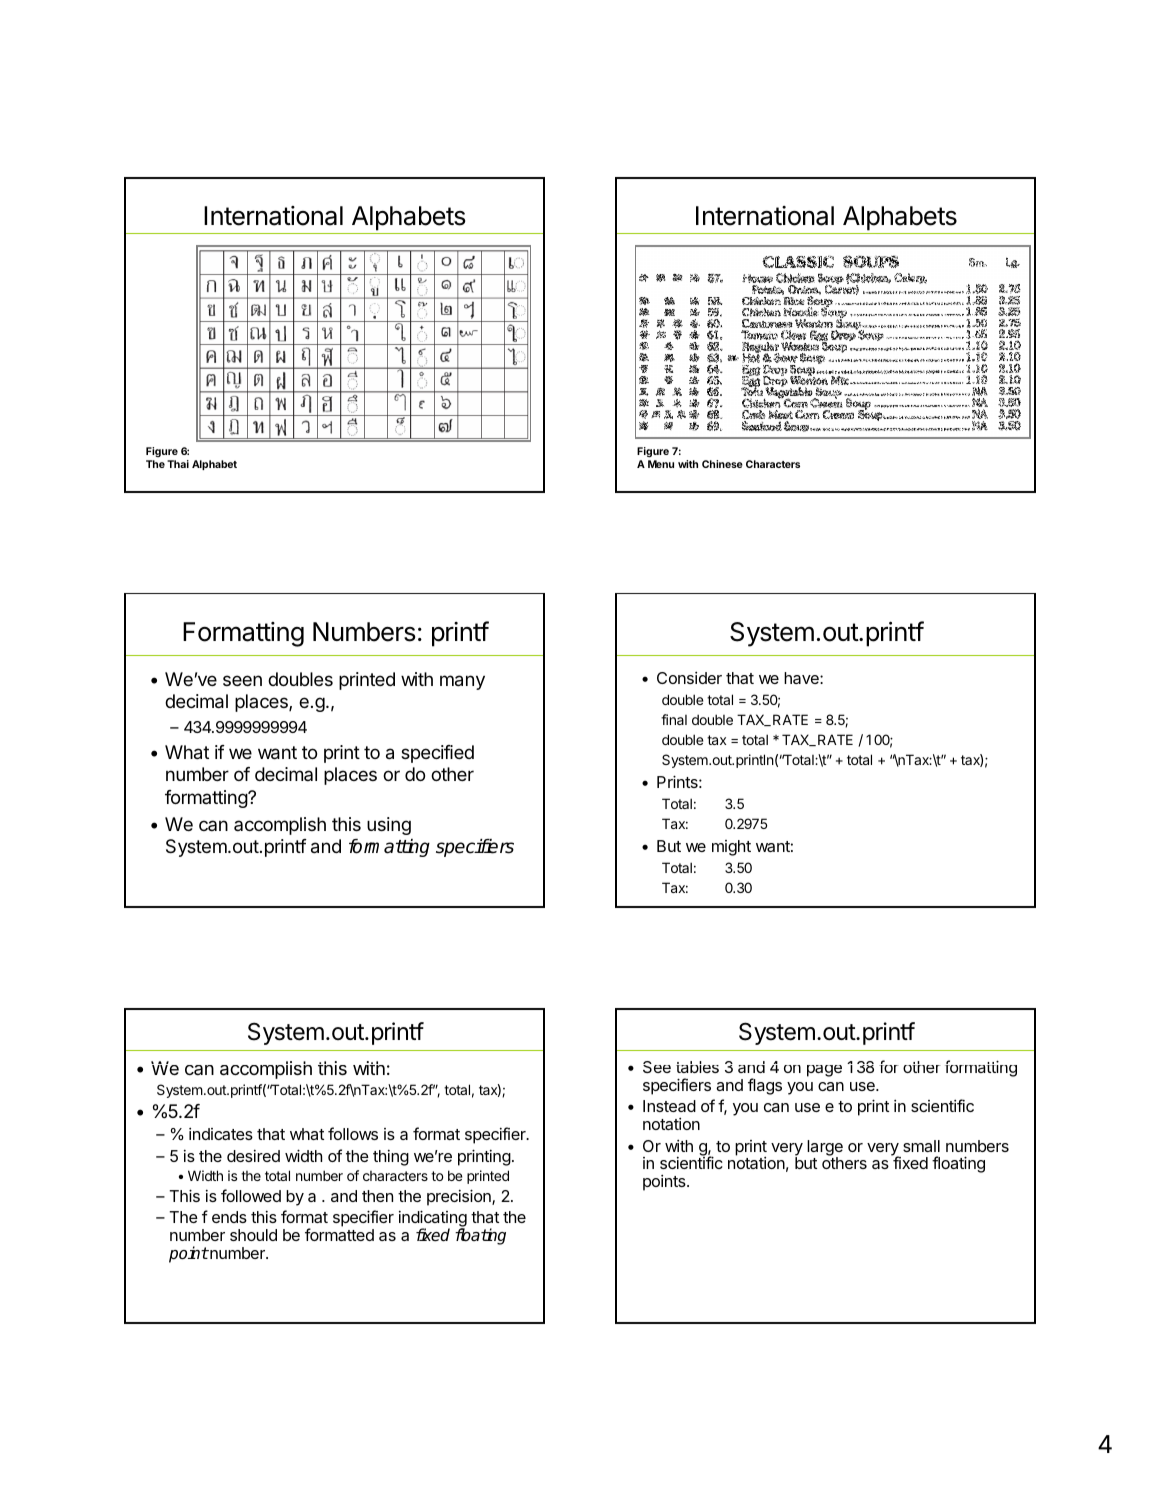 The height and width of the screenshot is (1501, 1160). I want to click on Chinese, so click(722, 464).
